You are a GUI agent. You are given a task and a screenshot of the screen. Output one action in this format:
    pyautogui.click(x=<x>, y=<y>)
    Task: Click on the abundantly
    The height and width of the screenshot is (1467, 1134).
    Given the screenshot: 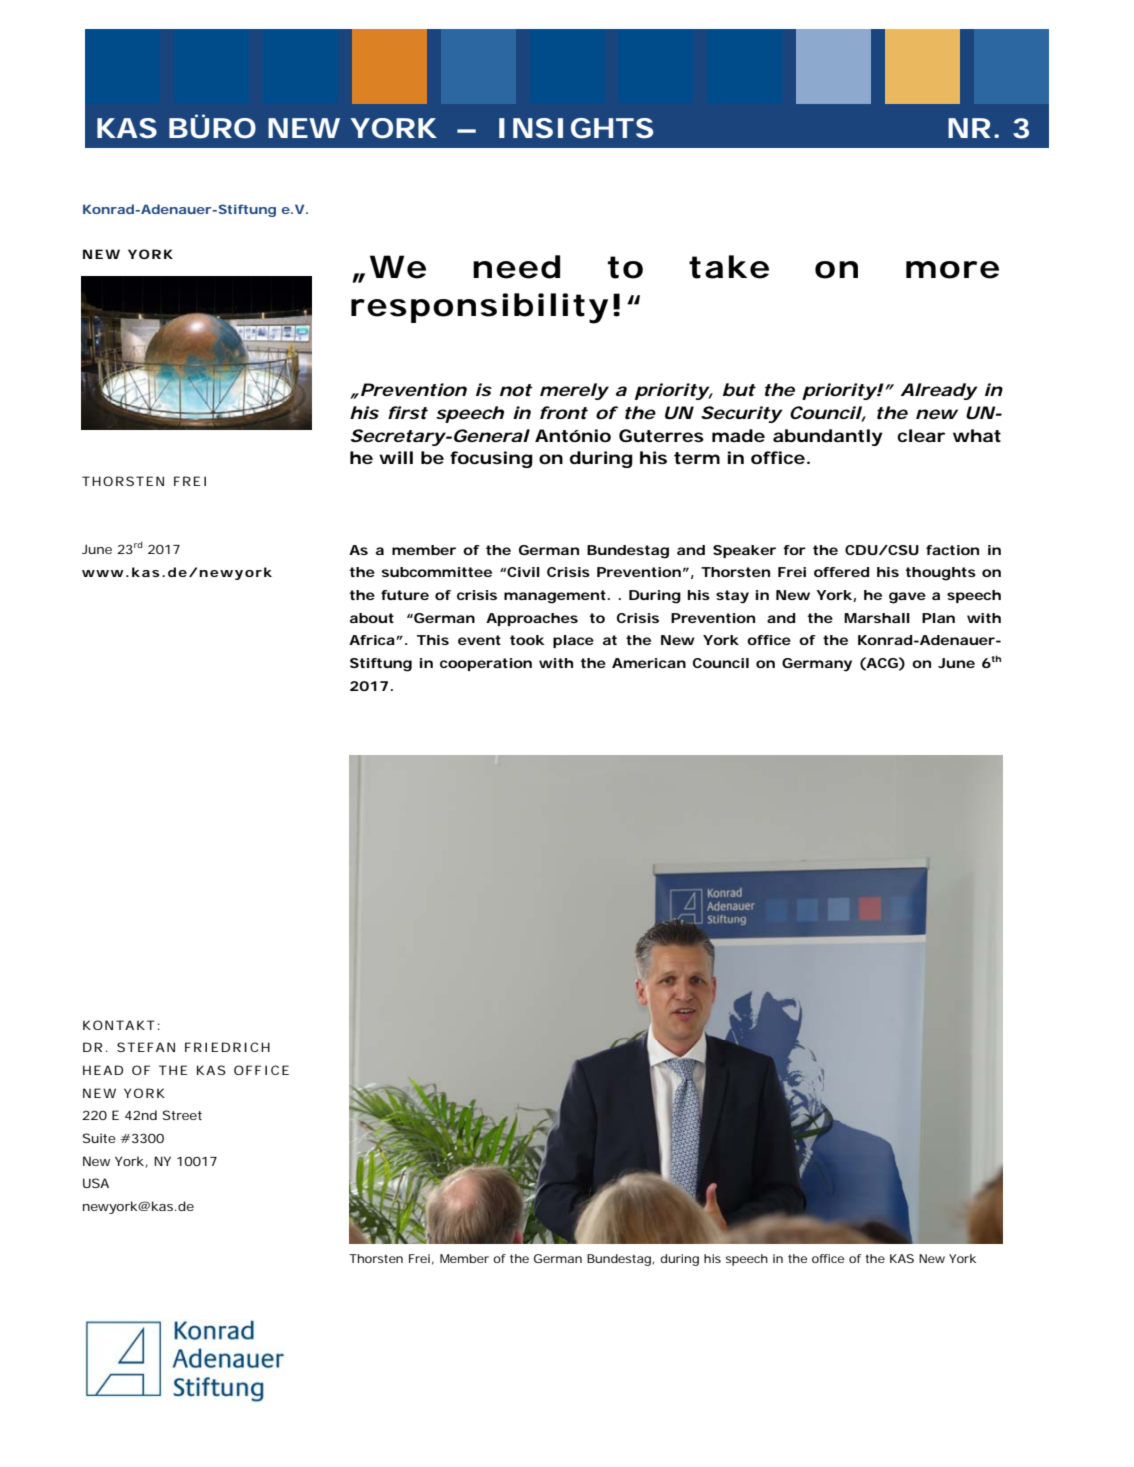 What is the action you would take?
    pyautogui.click(x=828, y=437)
